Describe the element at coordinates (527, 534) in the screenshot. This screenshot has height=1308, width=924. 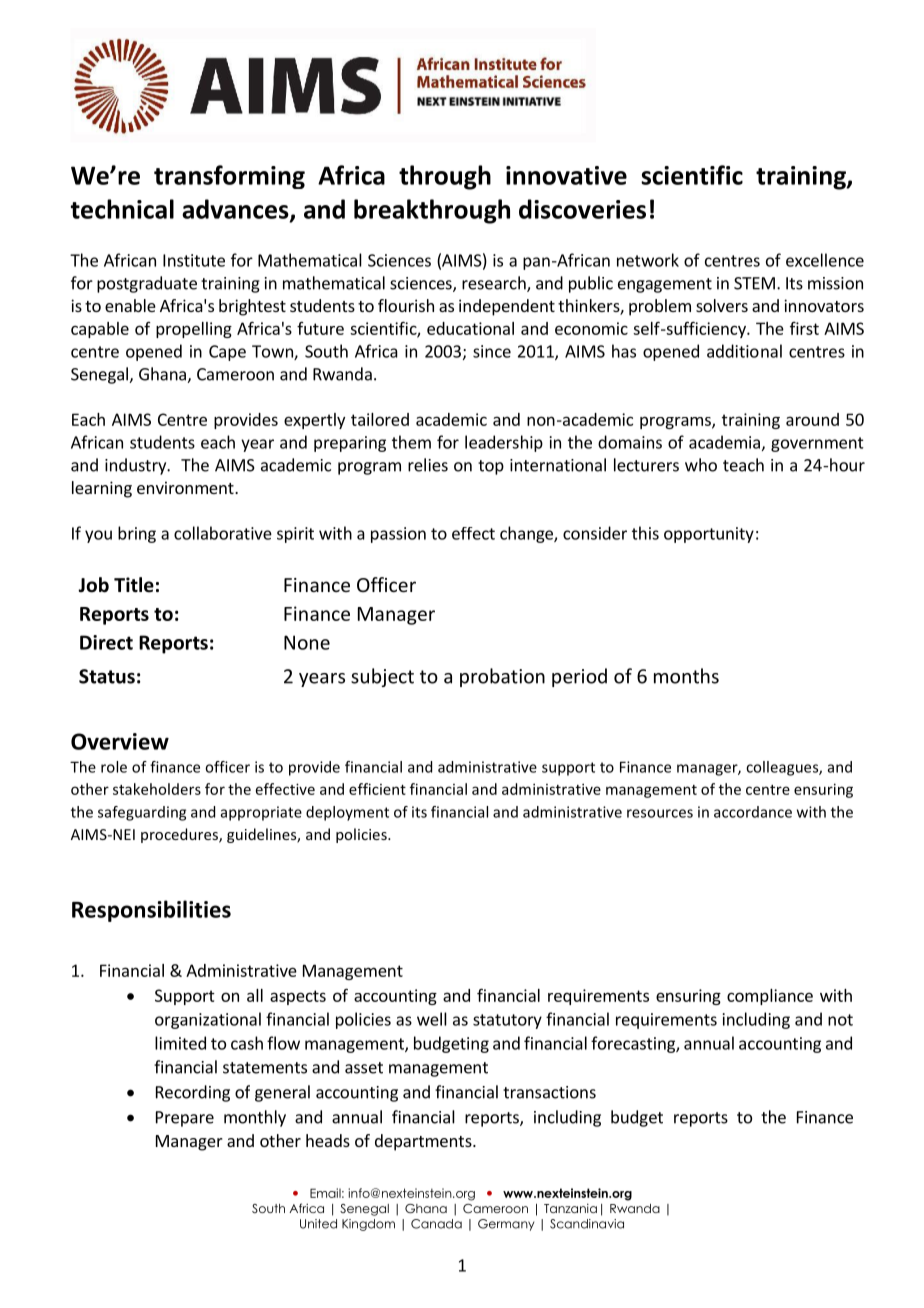
I see `change` at that location.
